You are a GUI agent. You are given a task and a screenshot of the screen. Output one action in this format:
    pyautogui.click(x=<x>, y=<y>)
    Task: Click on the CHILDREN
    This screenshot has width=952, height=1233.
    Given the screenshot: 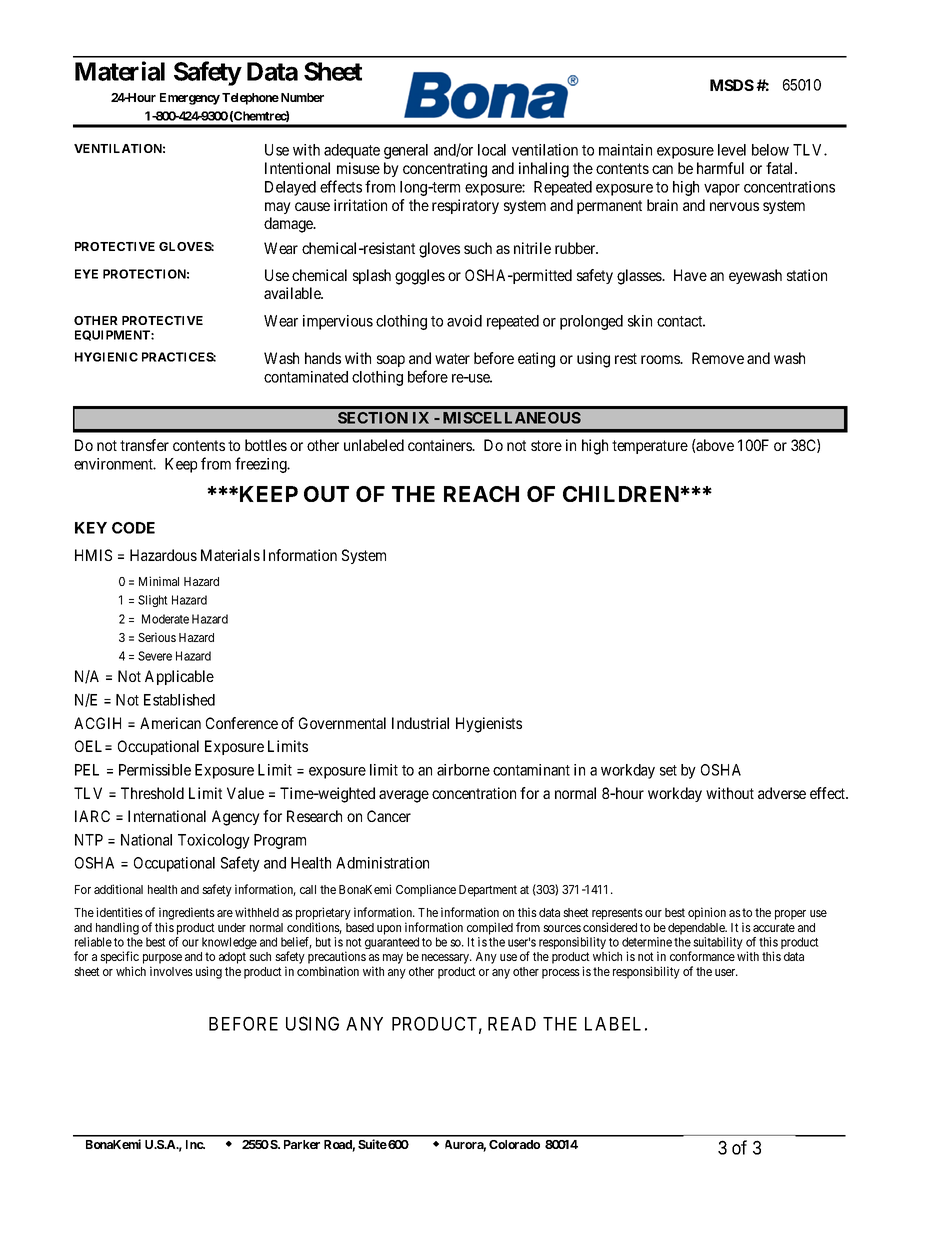 What is the action you would take?
    pyautogui.click(x=622, y=494)
